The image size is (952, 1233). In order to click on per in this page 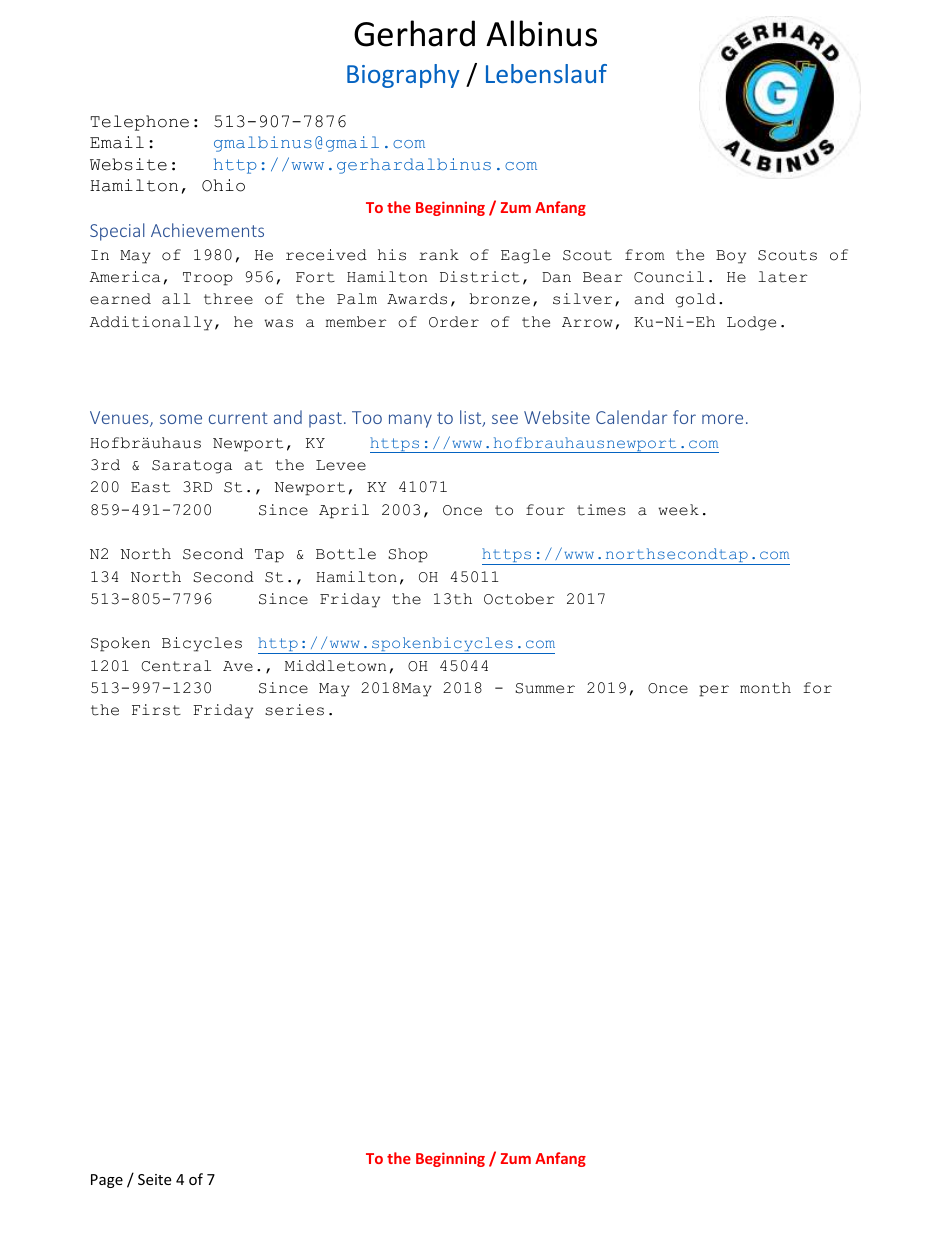, I will do `click(714, 691)`.
